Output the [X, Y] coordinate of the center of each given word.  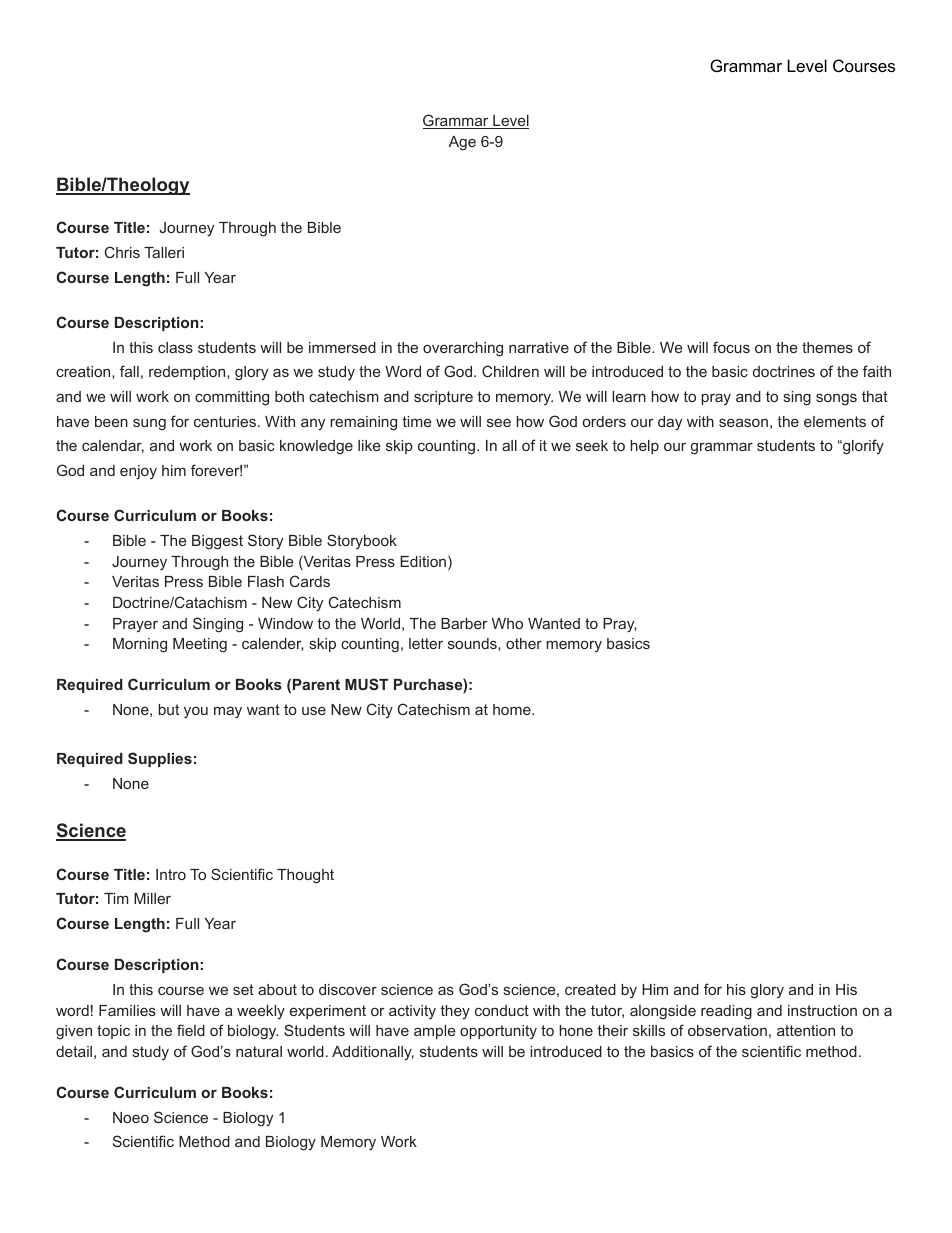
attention [806, 1030]
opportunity [498, 1032]
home [513, 709]
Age [462, 143]
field [191, 1030]
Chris [122, 252]
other [524, 643]
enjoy [138, 472]
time [416, 421]
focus [731, 347]
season [743, 422]
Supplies [160, 759]
